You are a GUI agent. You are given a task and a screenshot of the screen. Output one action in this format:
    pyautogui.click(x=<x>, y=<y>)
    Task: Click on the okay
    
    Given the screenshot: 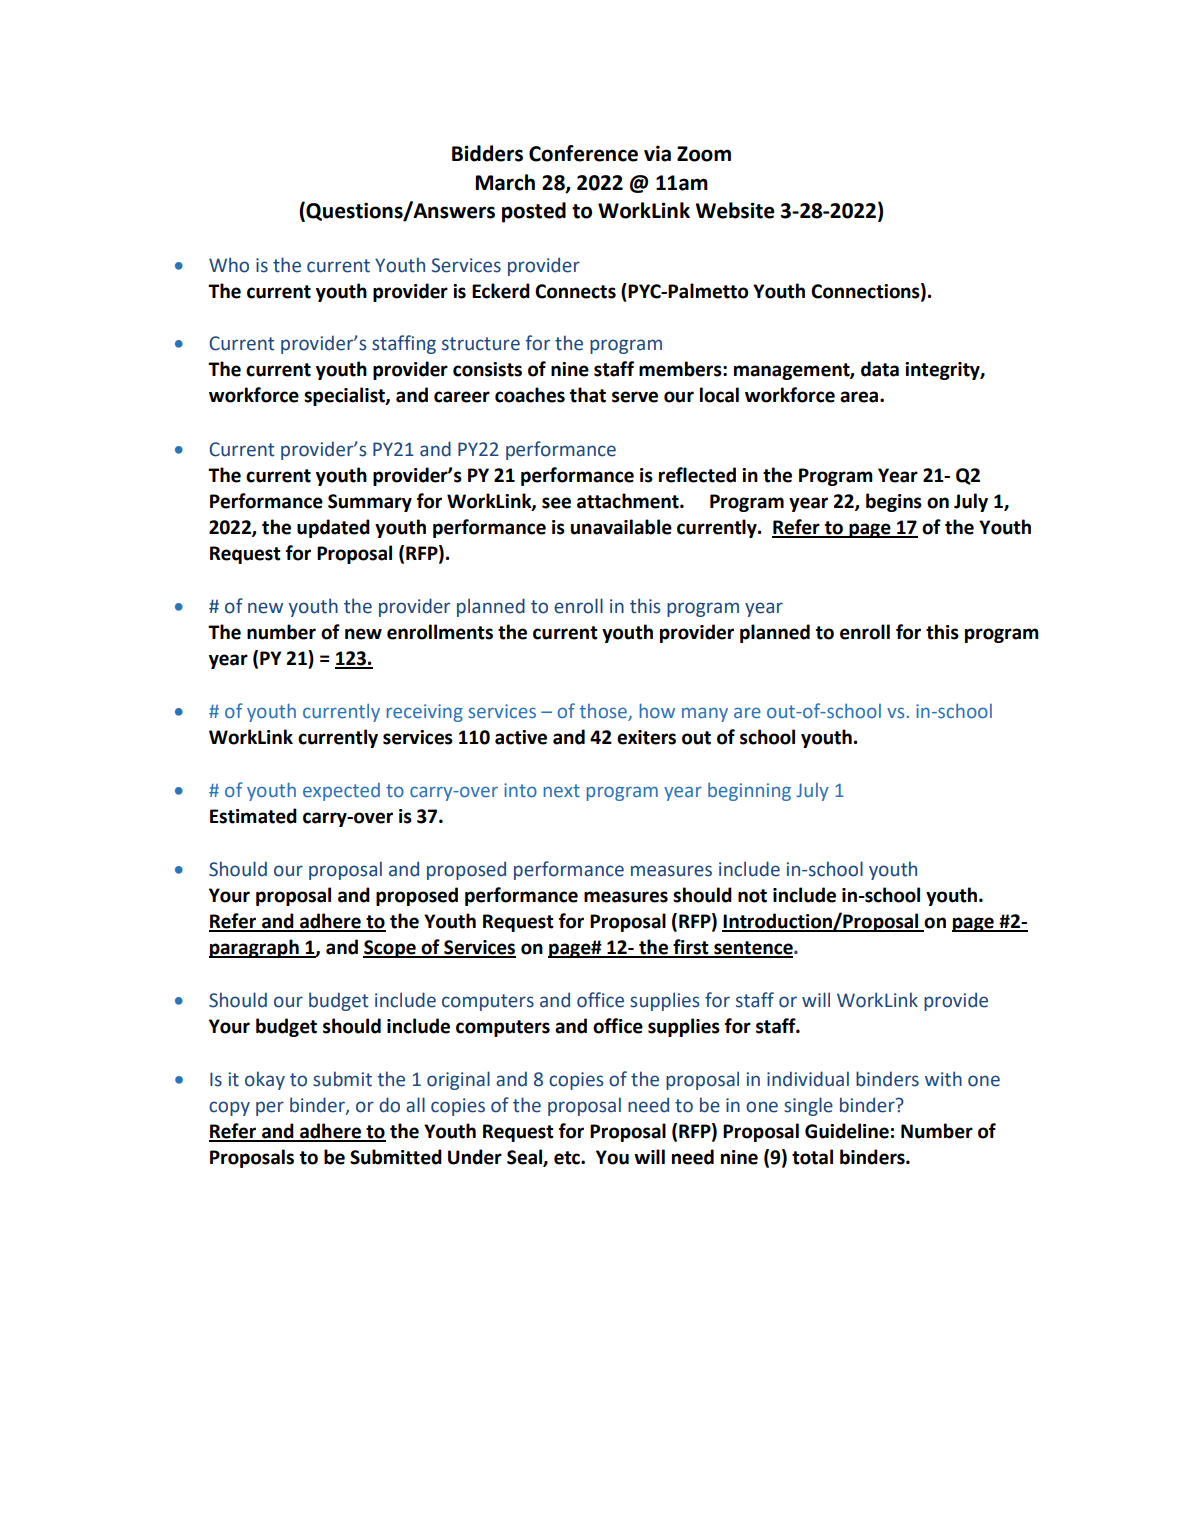 What is the action you would take?
    pyautogui.click(x=265, y=1080)
